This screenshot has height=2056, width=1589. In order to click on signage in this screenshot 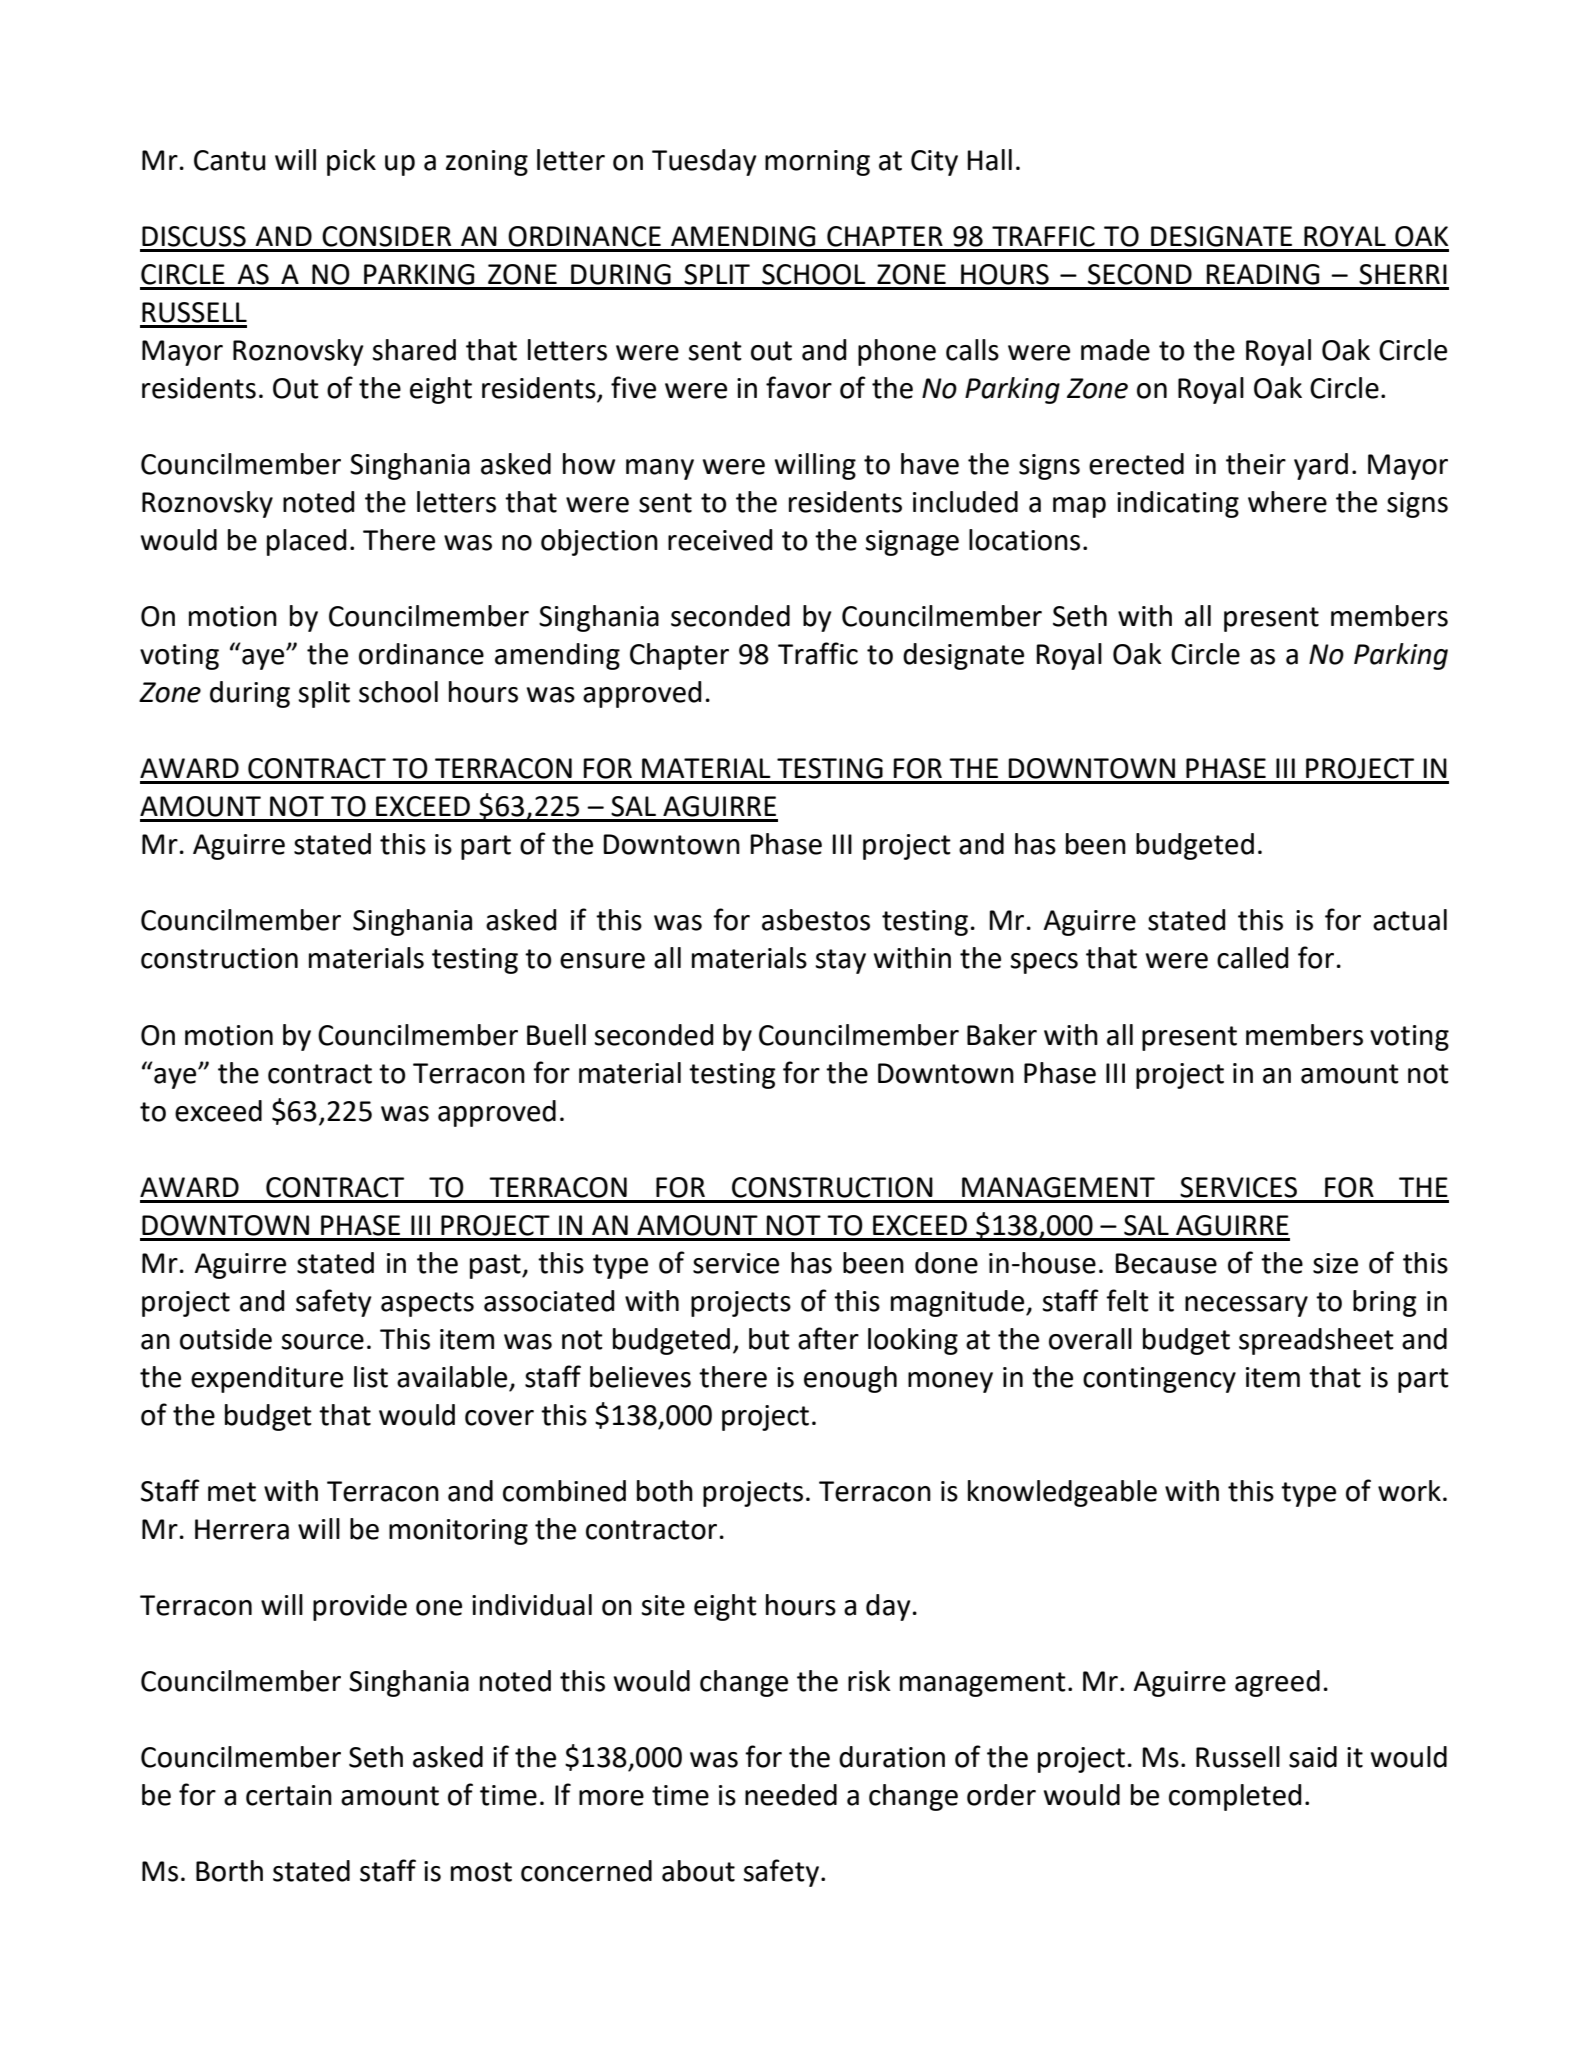, I will do `click(912, 543)`.
